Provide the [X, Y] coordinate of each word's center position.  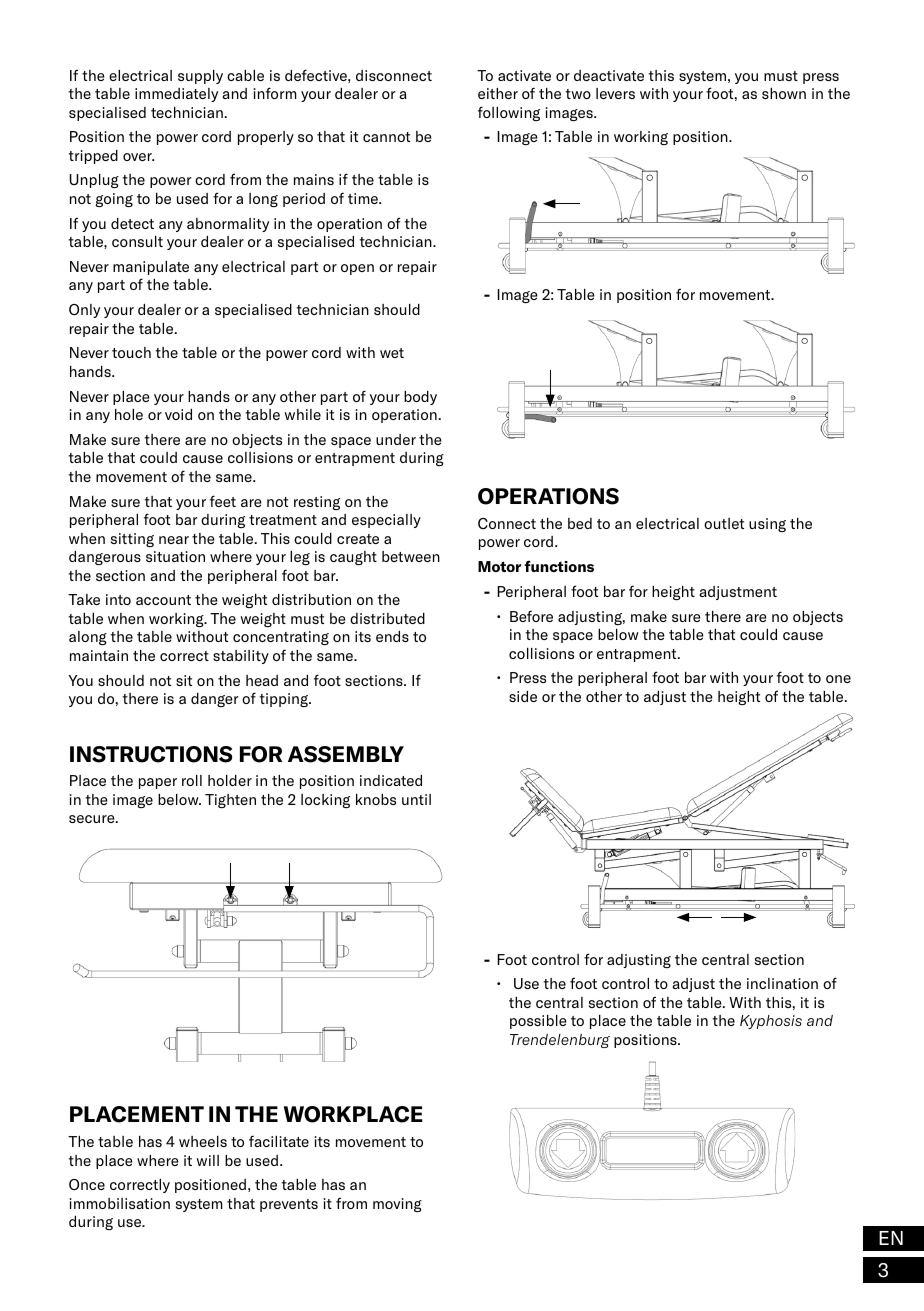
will [208, 1160]
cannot [386, 137]
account [163, 600]
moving [397, 1205]
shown [784, 93]
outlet [724, 523]
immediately [176, 95]
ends [392, 636]
